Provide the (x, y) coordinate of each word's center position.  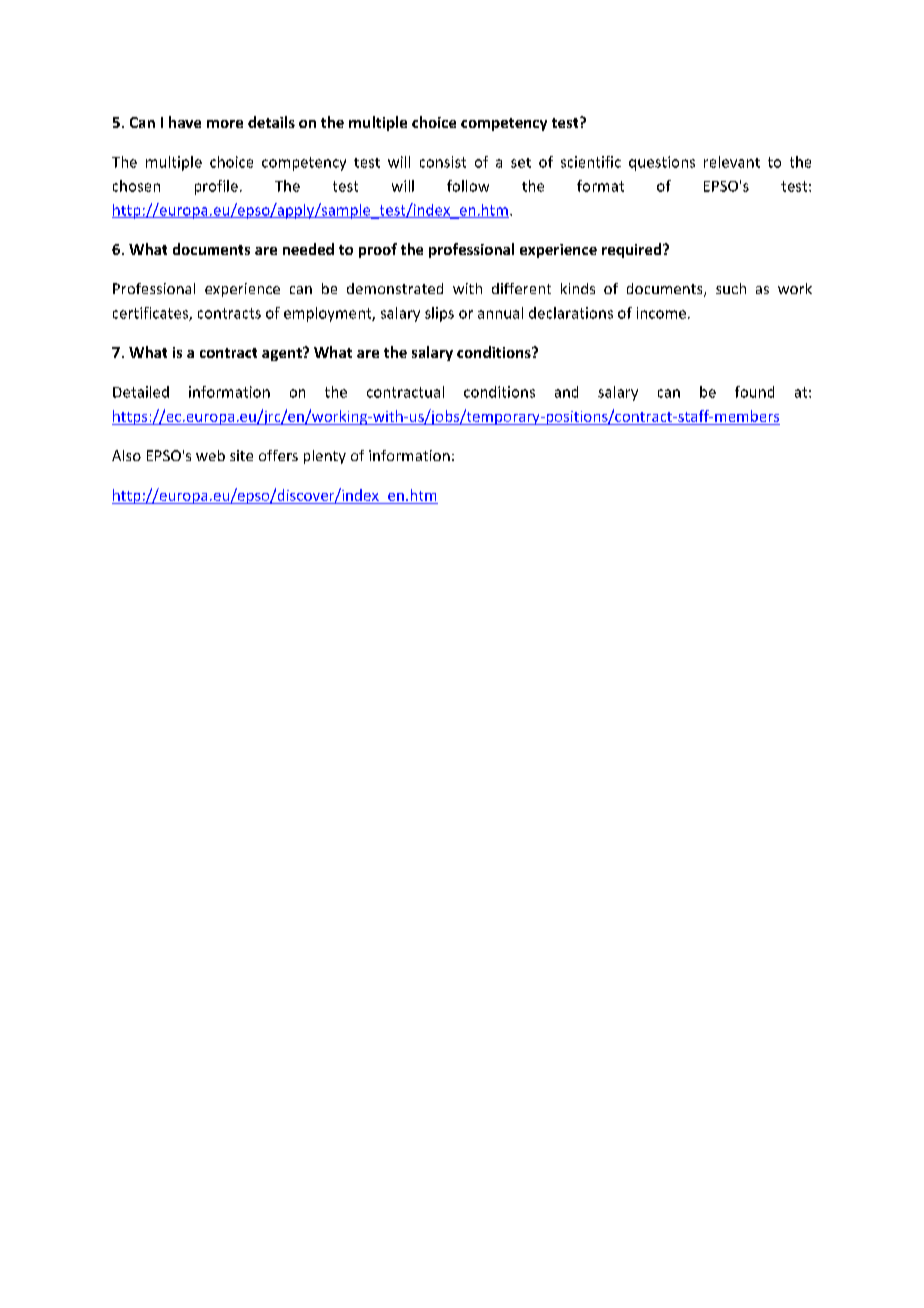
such (731, 288)
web (210, 455)
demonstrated (395, 288)
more (225, 124)
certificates (151, 314)
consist (443, 162)
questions (662, 163)
